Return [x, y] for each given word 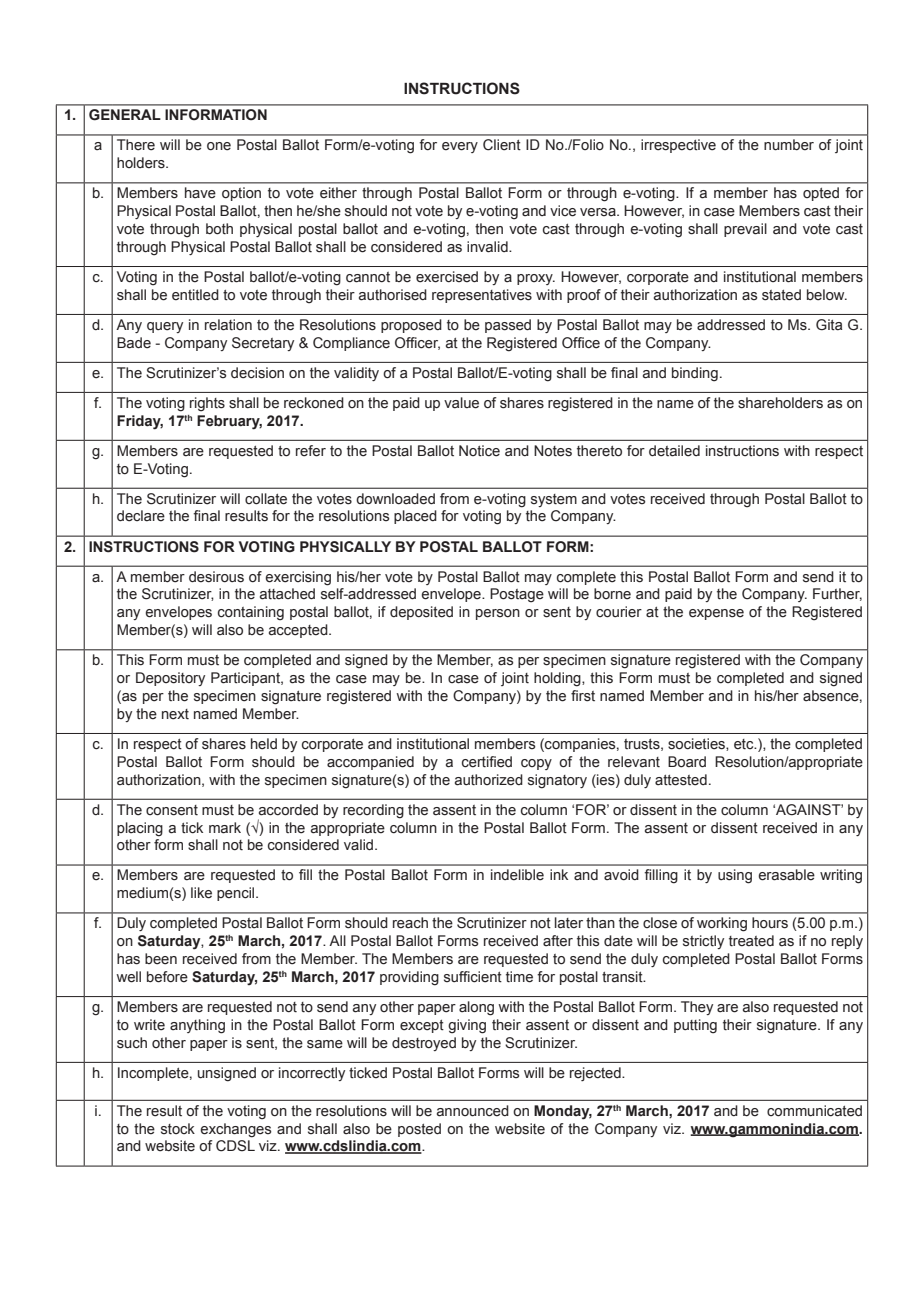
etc [745, 744]
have [200, 193]
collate [266, 499]
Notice [479, 451]
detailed [674, 451]
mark [225, 828]
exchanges [236, 1130]
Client [502, 145]
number [789, 145]
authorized [489, 780]
